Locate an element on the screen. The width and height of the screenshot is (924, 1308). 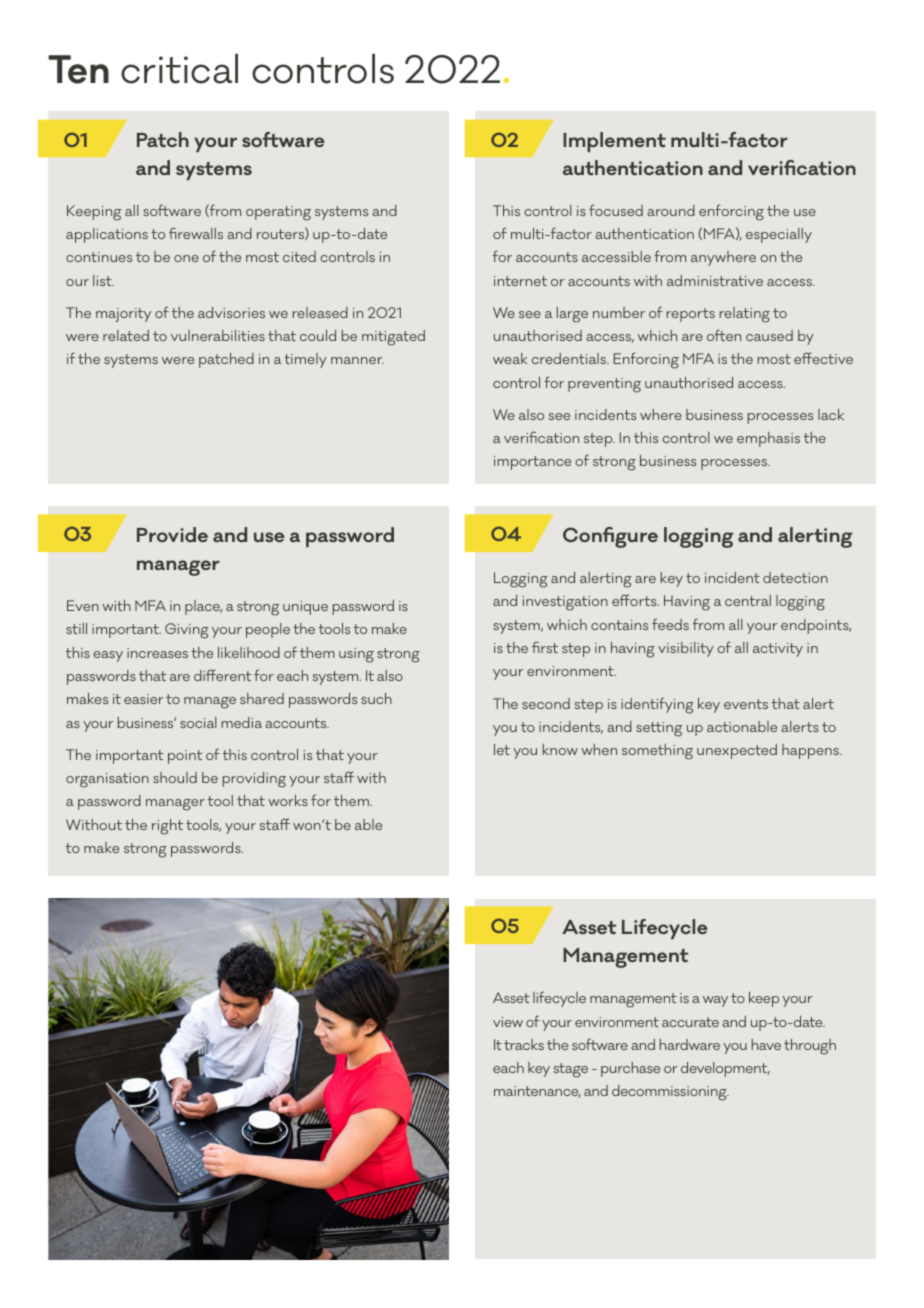
related is located at coordinates (126, 335).
